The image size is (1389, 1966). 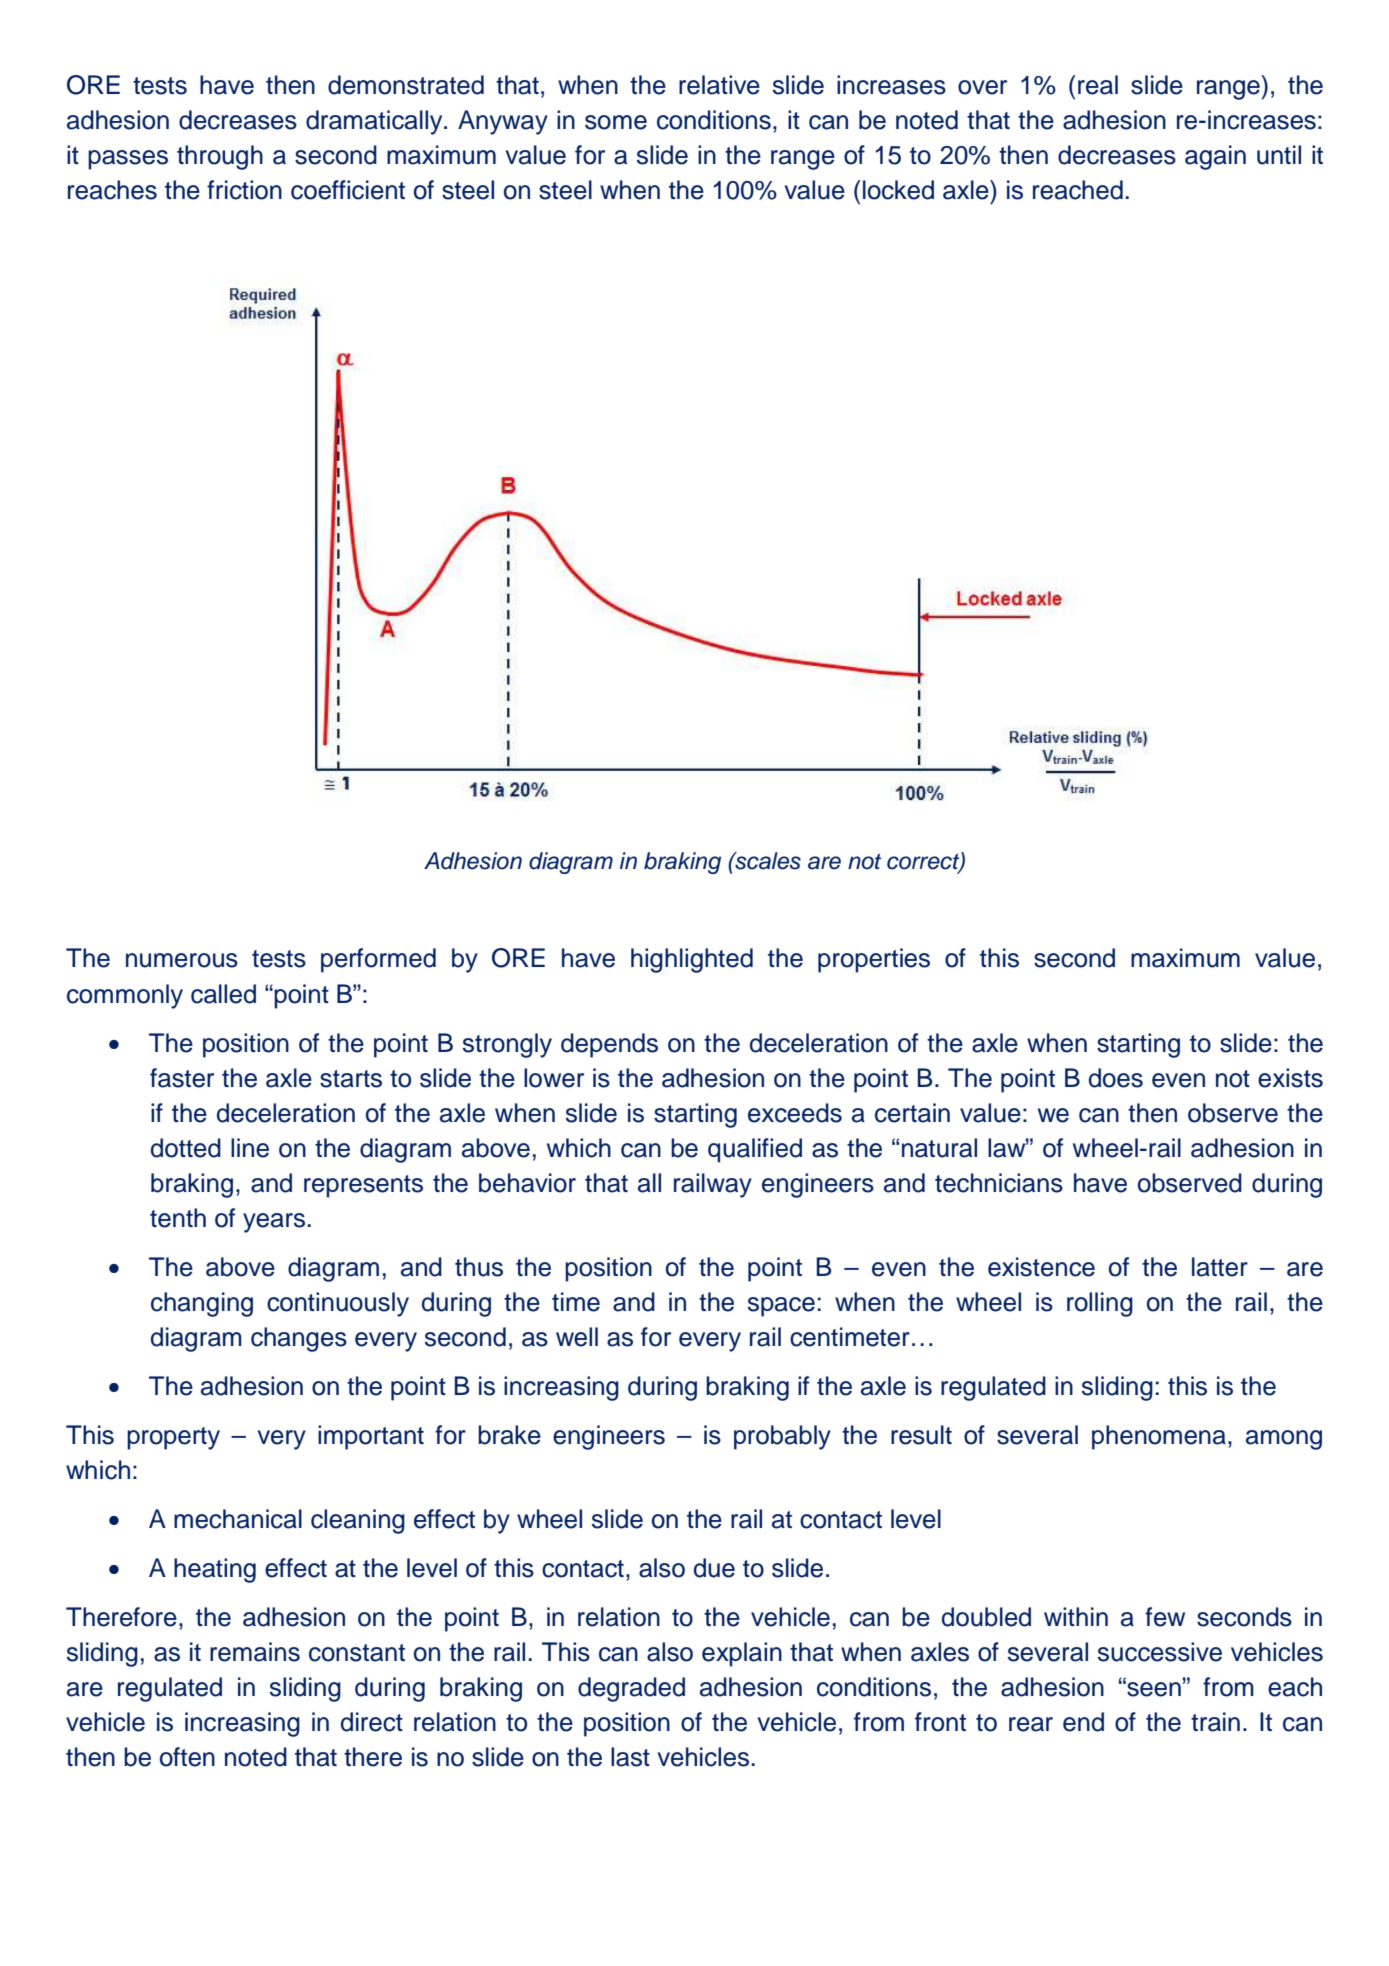 What do you see at coordinates (255, 1652) in the image?
I see `remains` at bounding box center [255, 1652].
